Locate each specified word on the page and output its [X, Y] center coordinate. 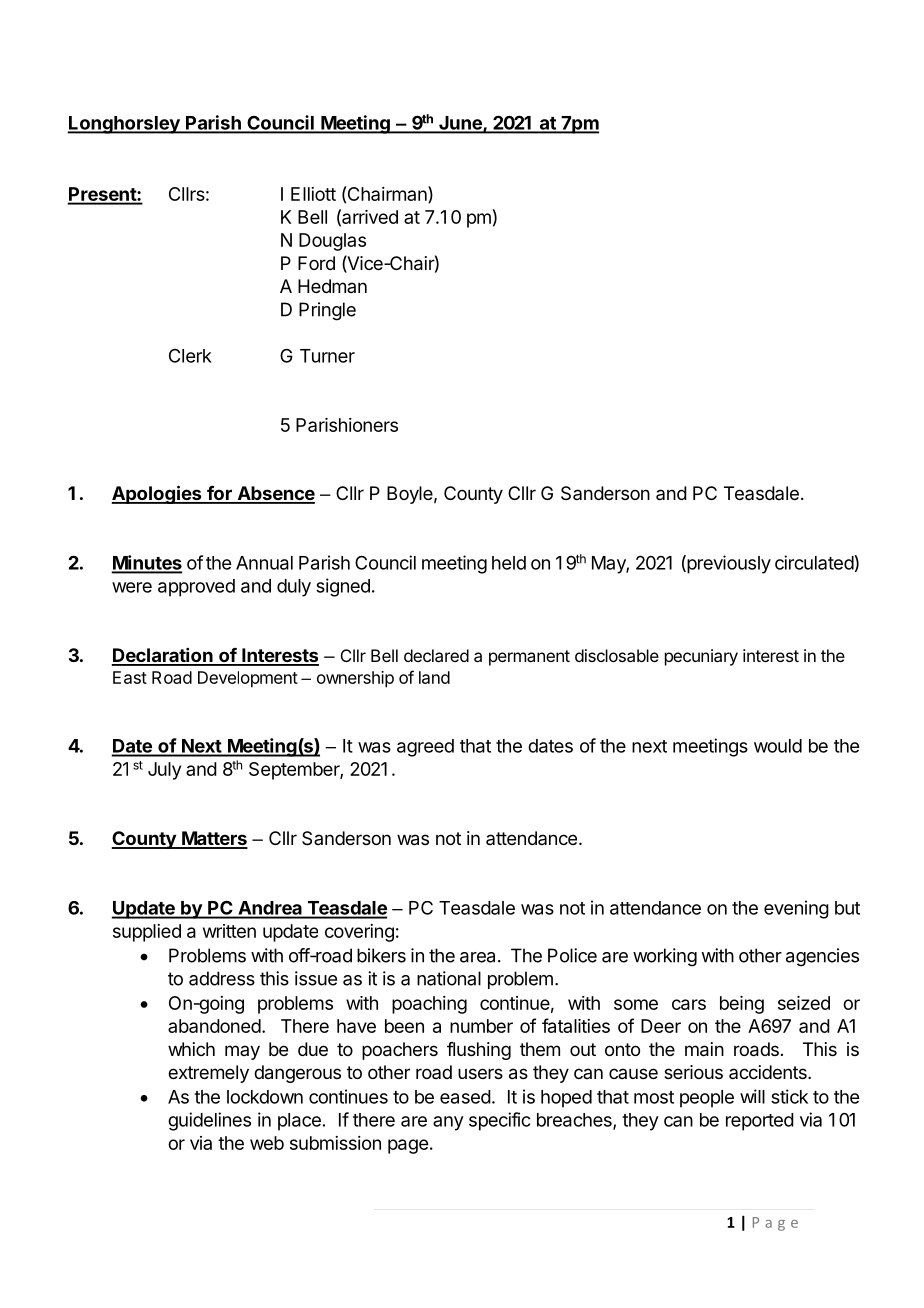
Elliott [313, 194]
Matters [214, 839]
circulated [814, 562]
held [509, 563]
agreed [425, 748]
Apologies [157, 494]
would [778, 746]
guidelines [209, 1121]
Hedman [332, 286]
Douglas [332, 242]
